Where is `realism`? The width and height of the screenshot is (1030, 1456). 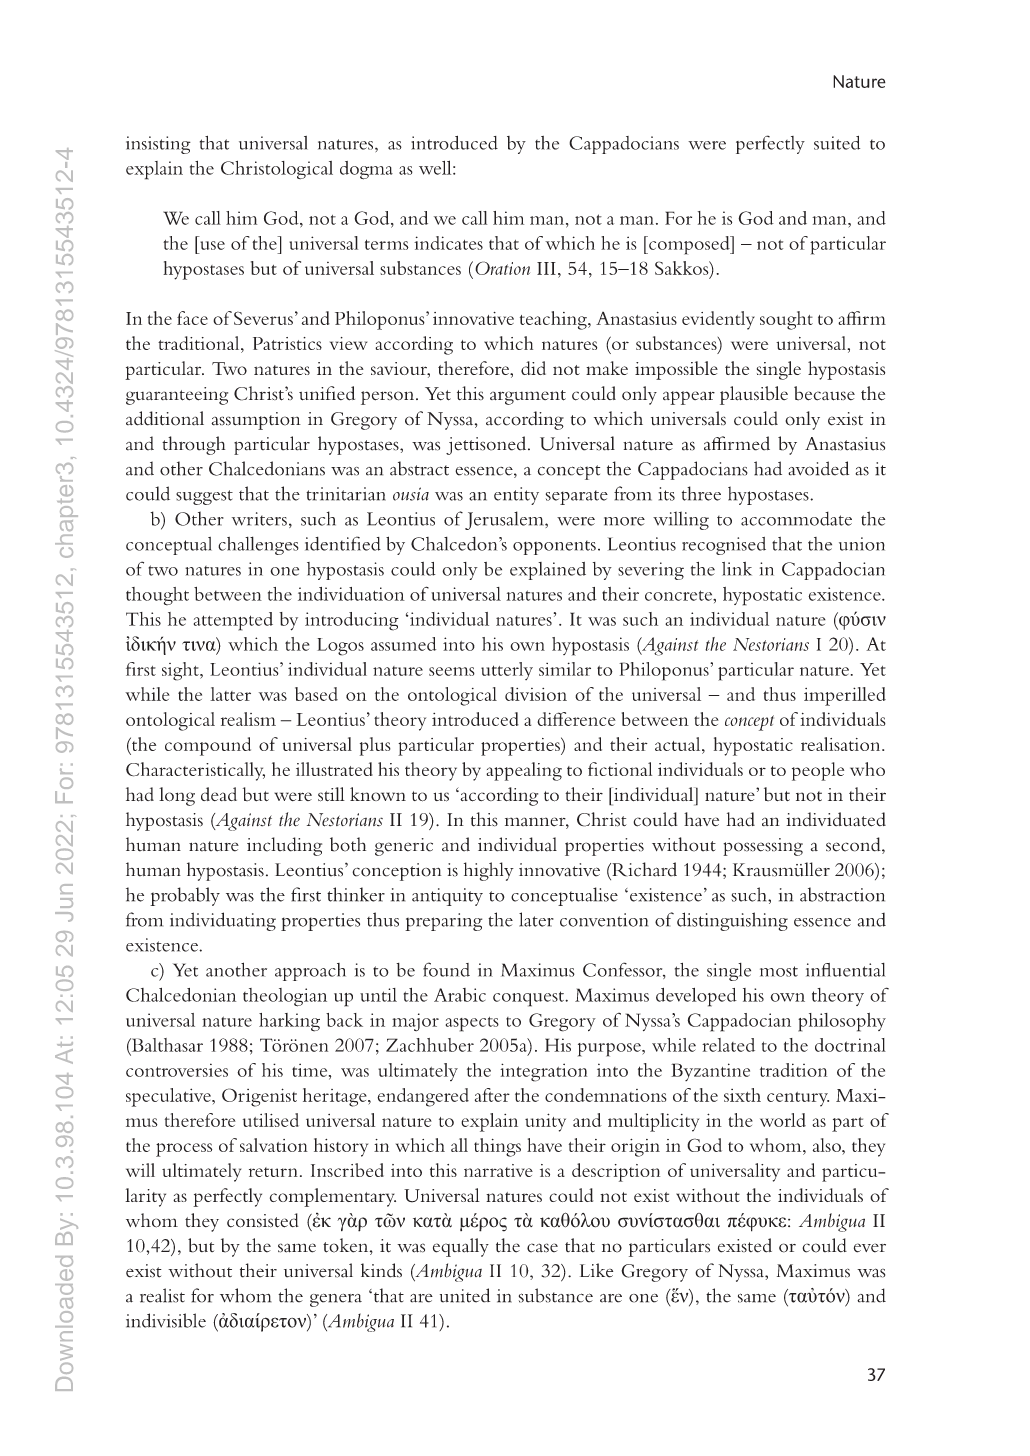 realism is located at coordinates (248, 719).
